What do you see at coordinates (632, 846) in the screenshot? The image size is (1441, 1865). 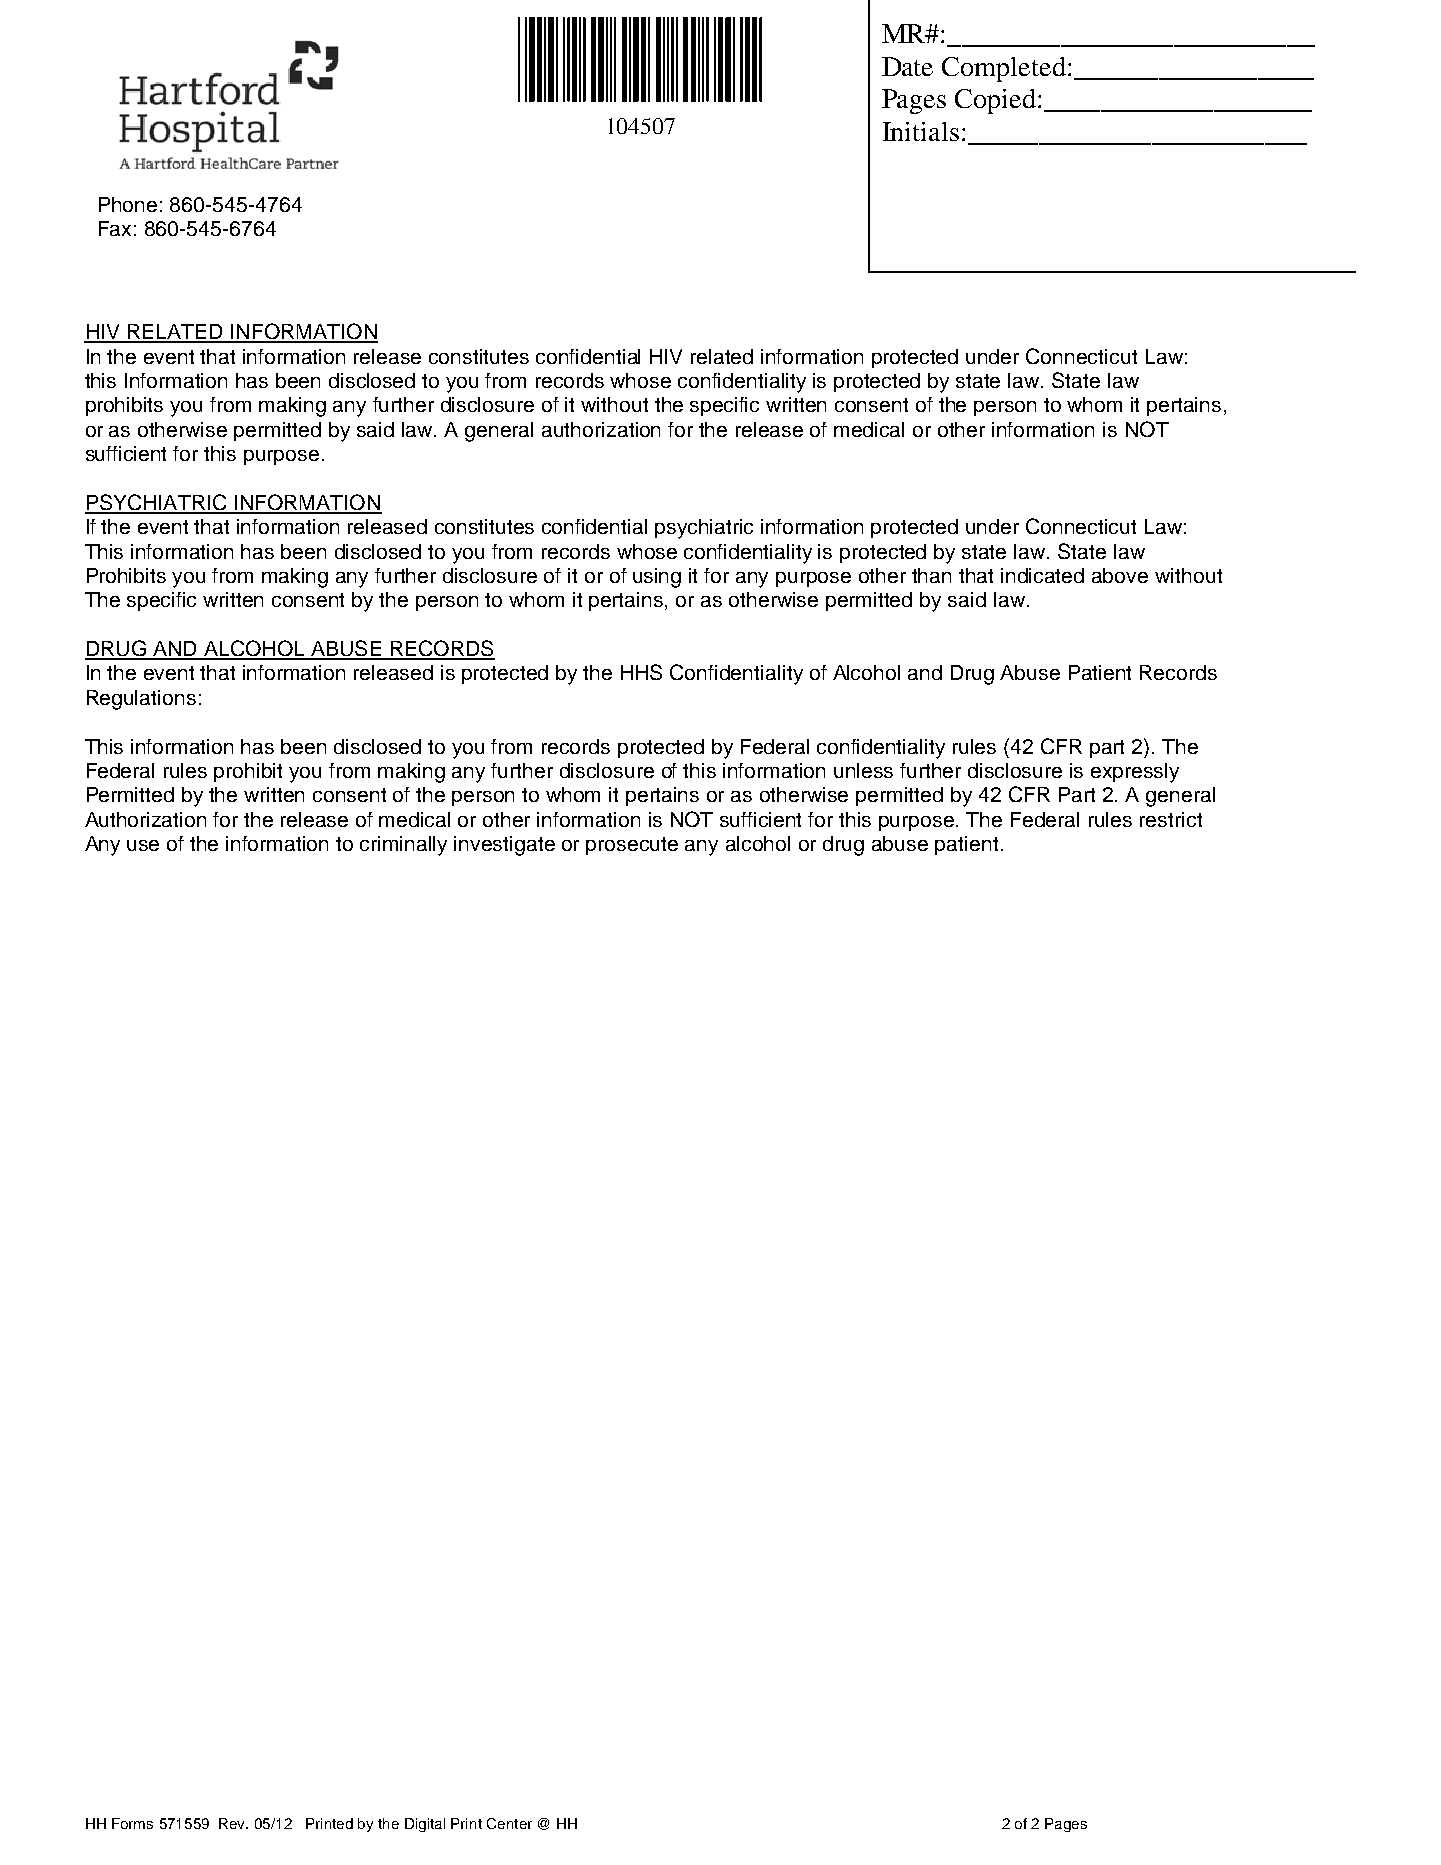 I see `prosecute` at bounding box center [632, 846].
